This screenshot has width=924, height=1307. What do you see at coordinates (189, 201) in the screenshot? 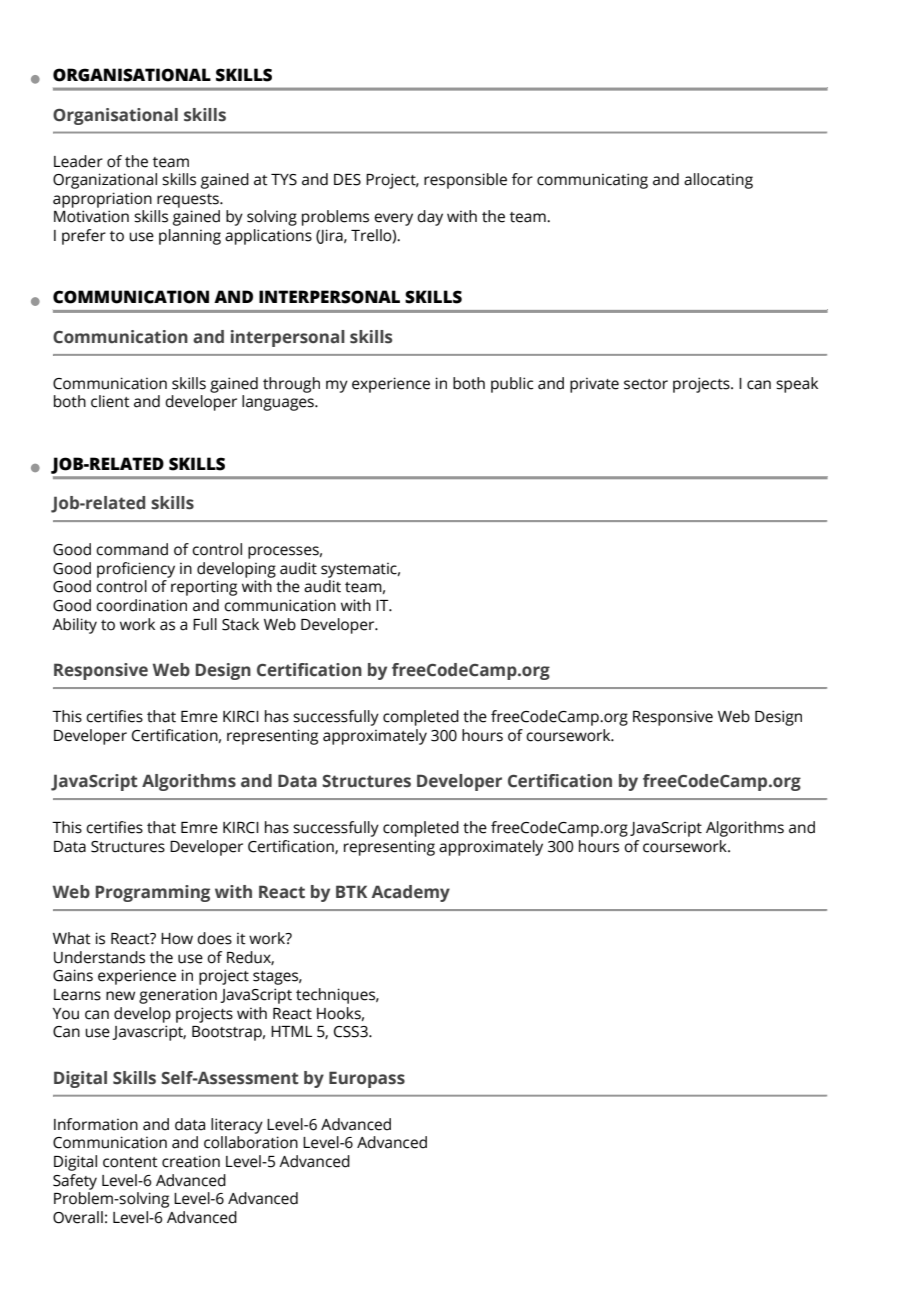
I see `requests` at bounding box center [189, 201].
